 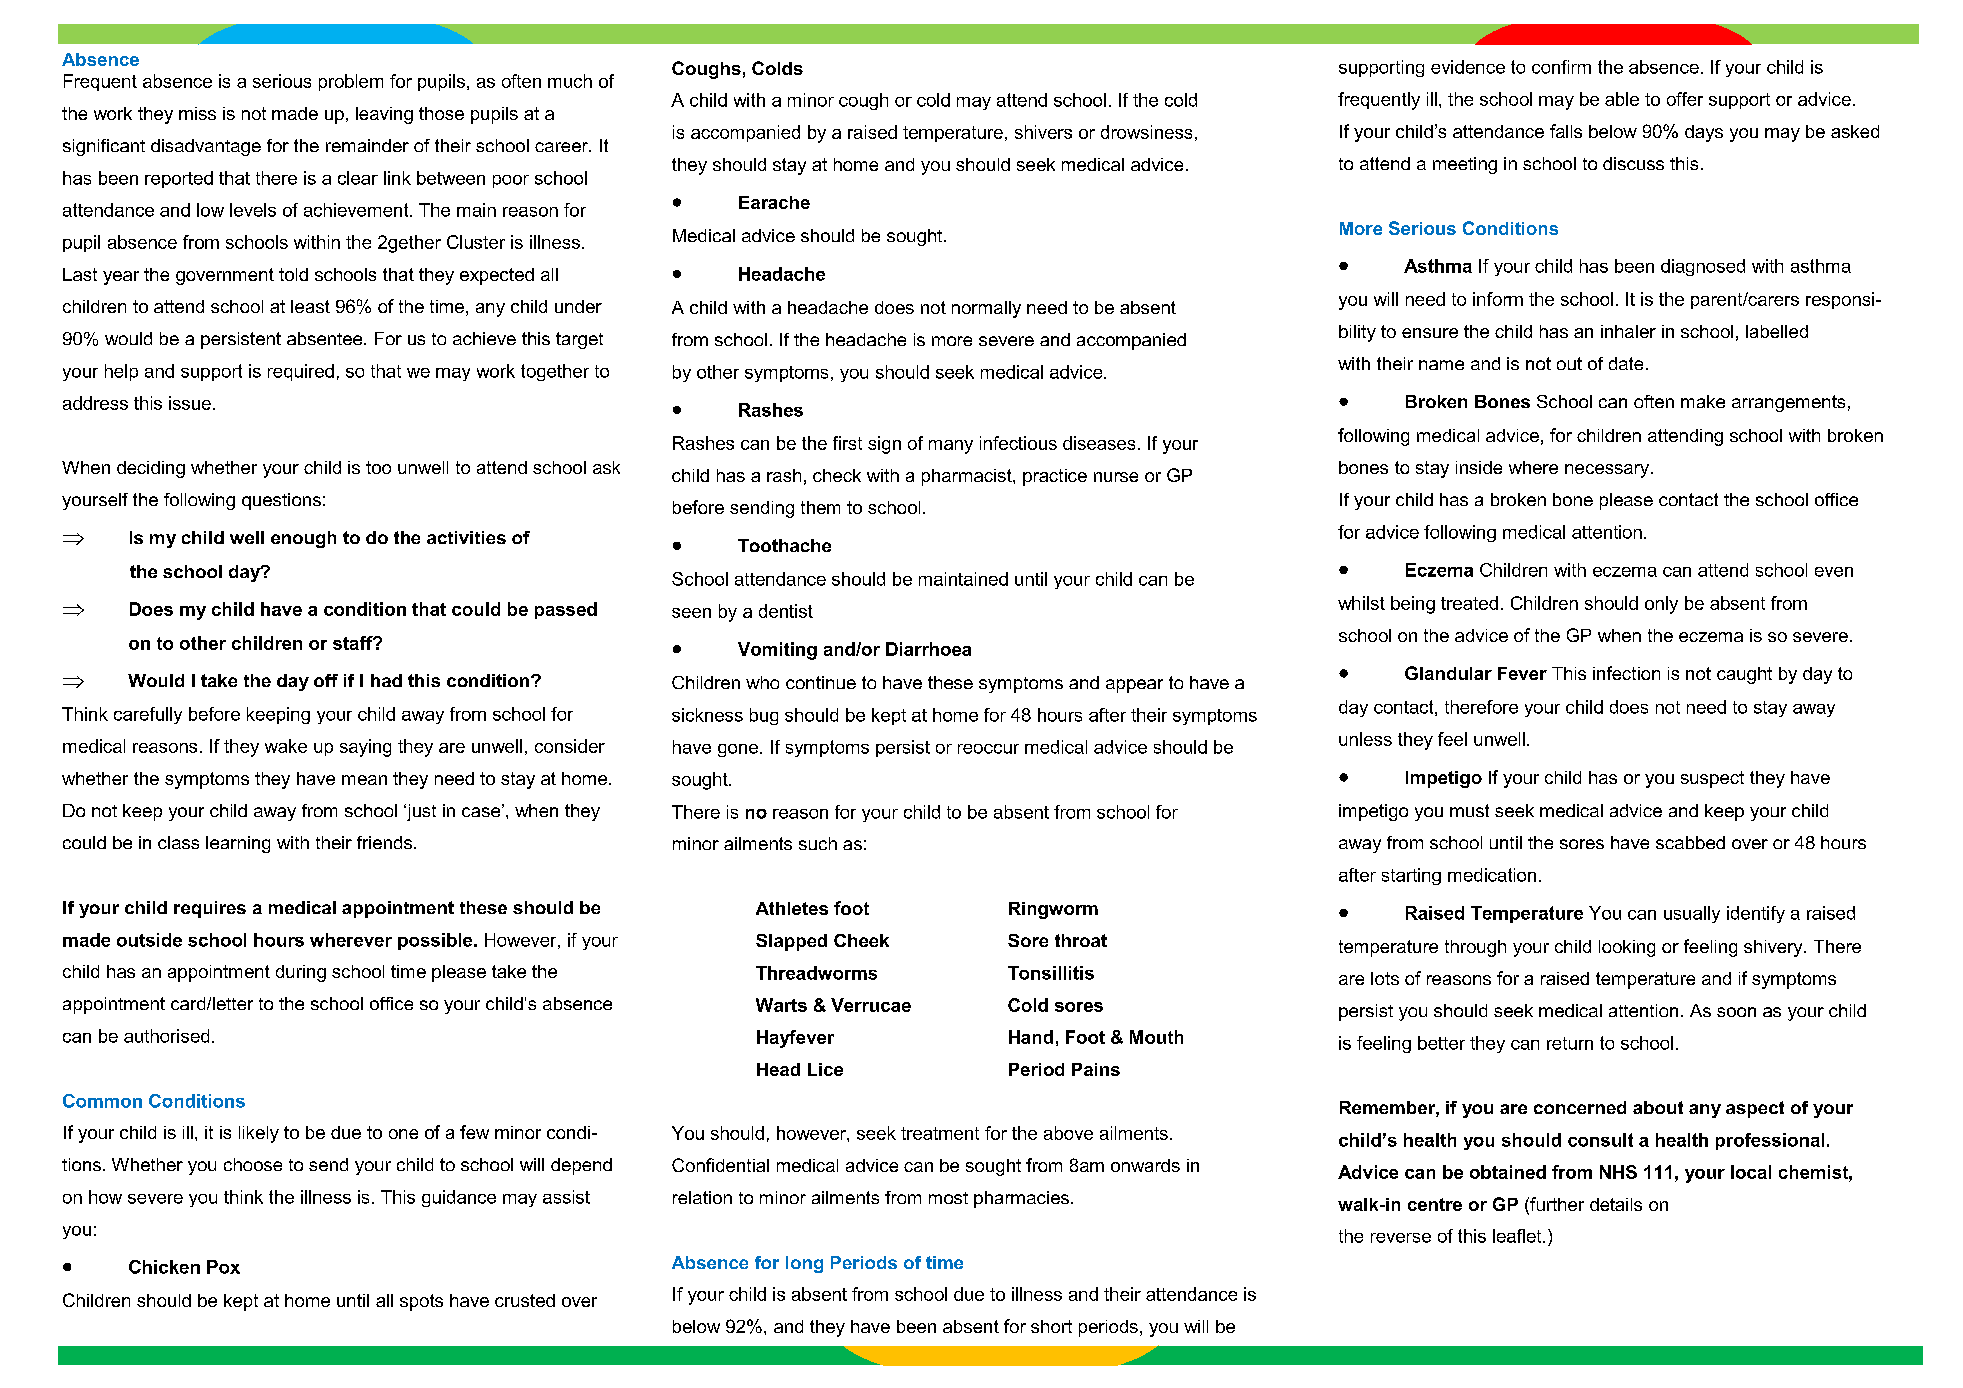 What do you see at coordinates (1622, 99) in the image?
I see `able` at bounding box center [1622, 99].
